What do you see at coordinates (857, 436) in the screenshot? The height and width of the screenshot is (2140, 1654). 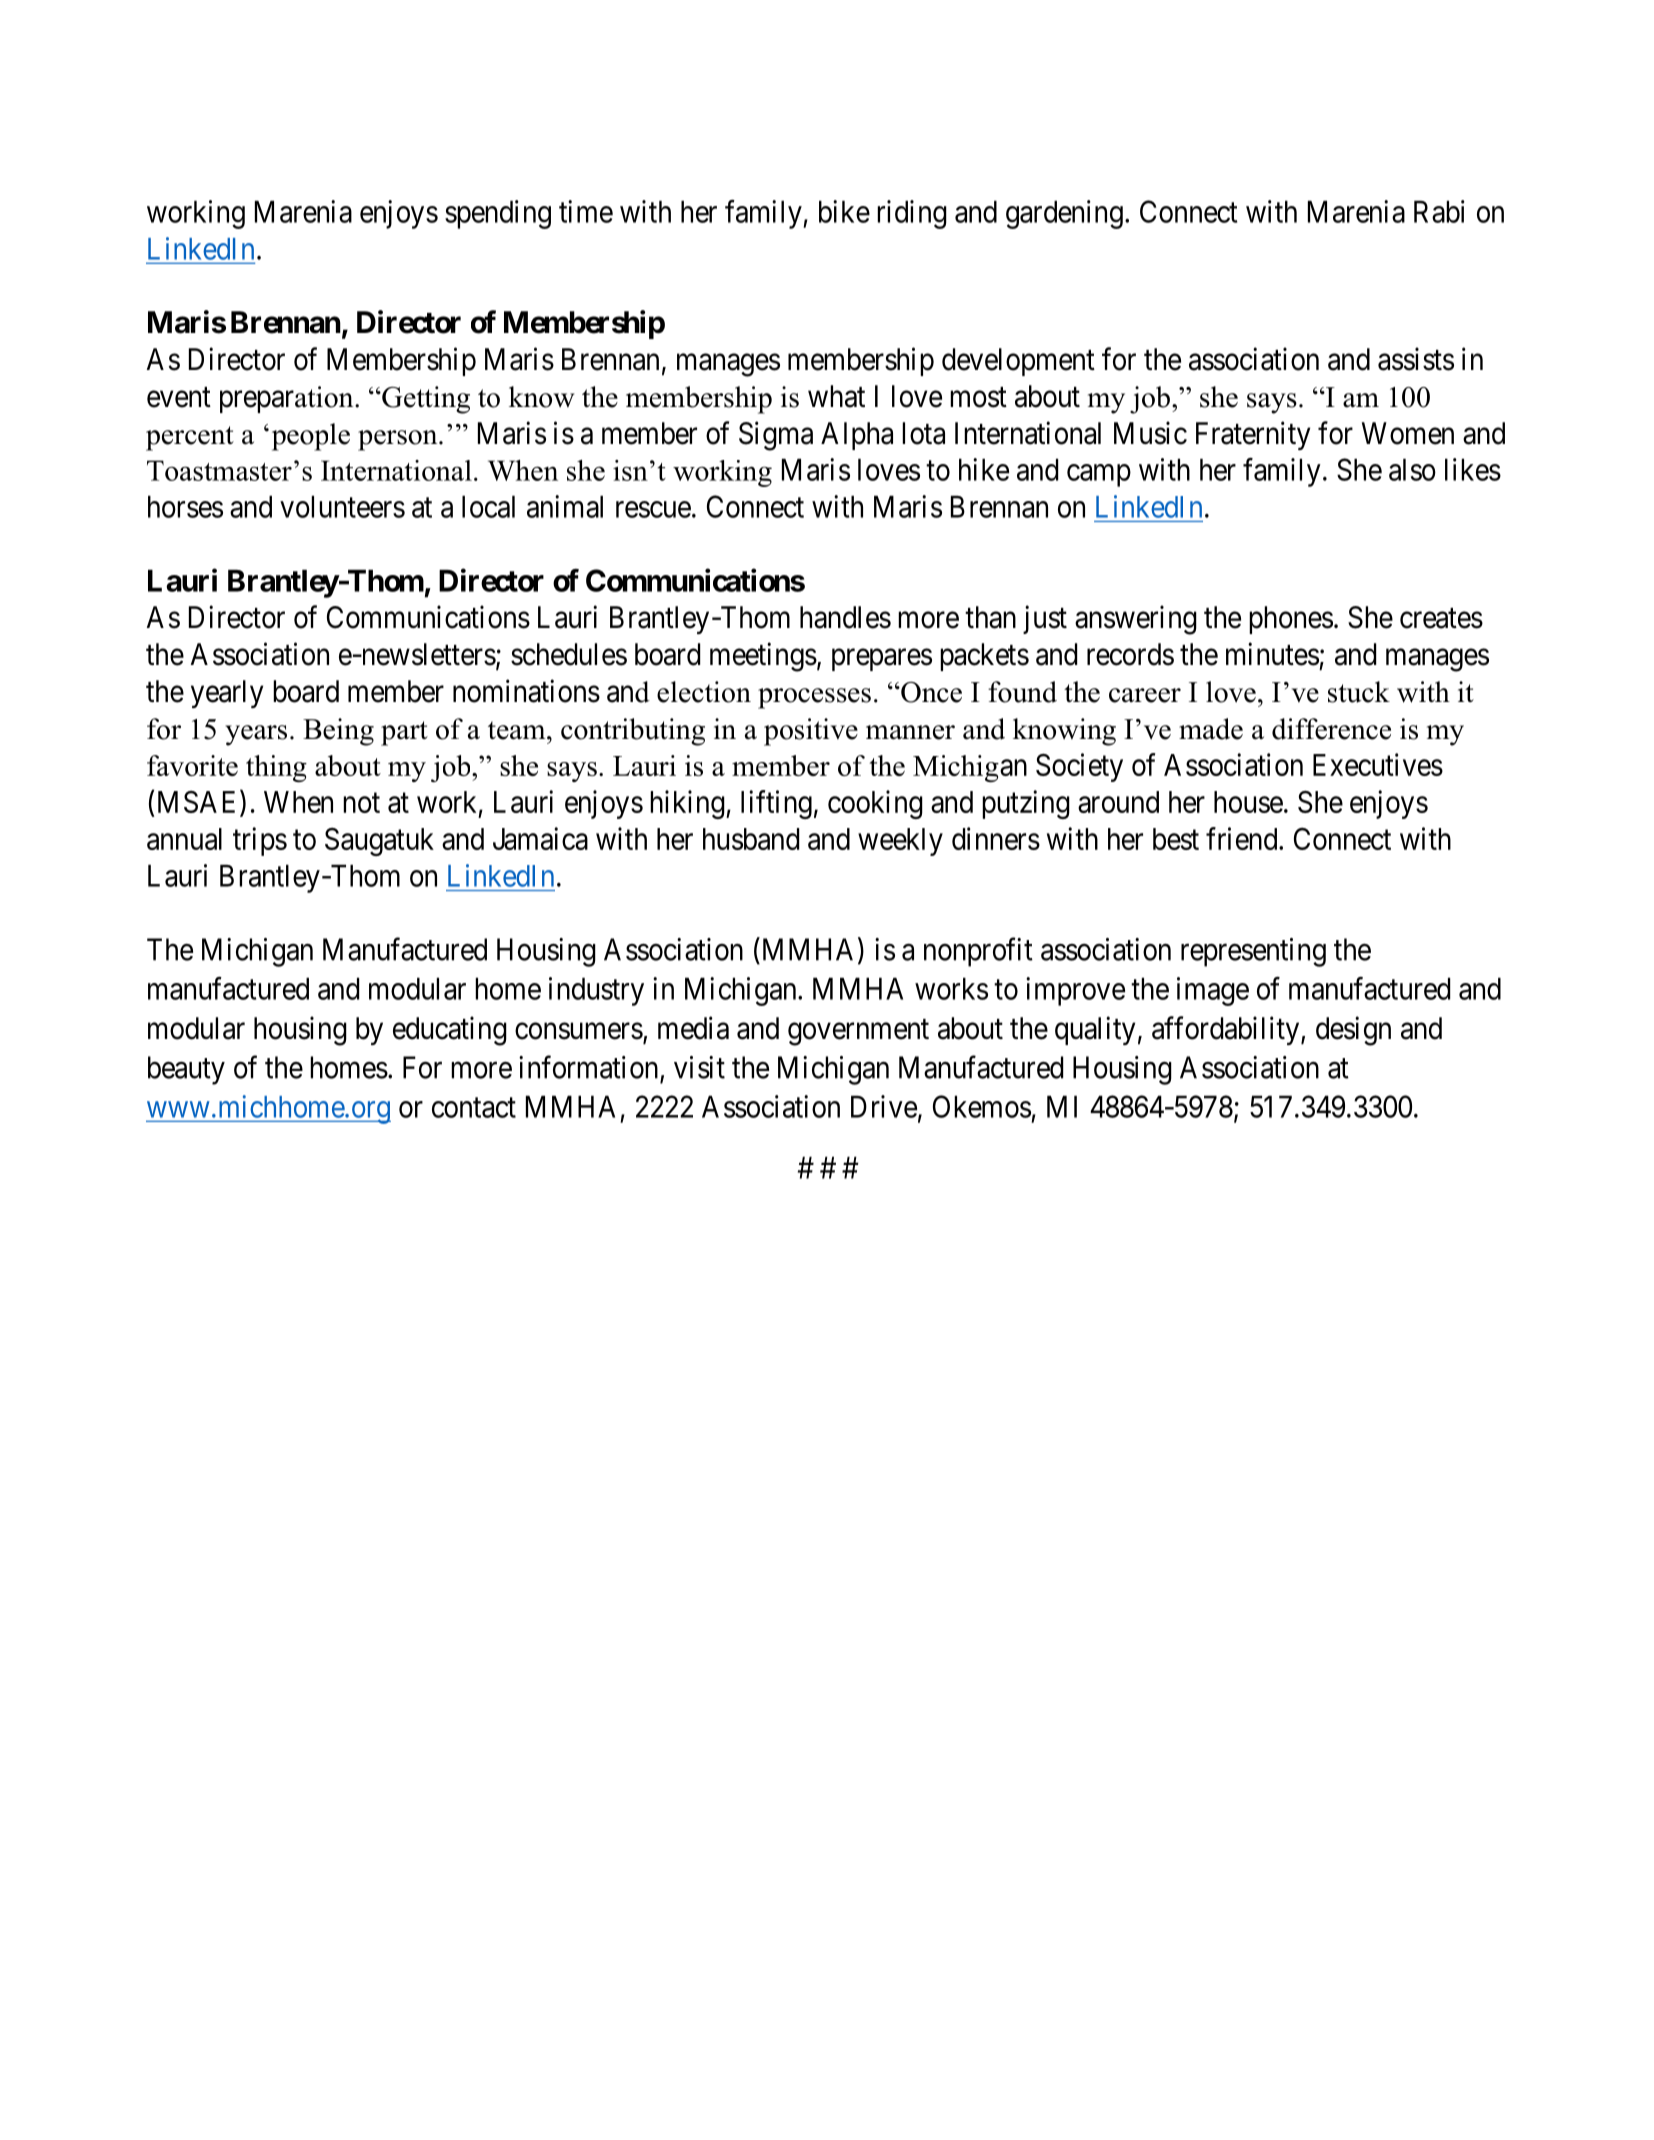 I see `Alpha` at bounding box center [857, 436].
